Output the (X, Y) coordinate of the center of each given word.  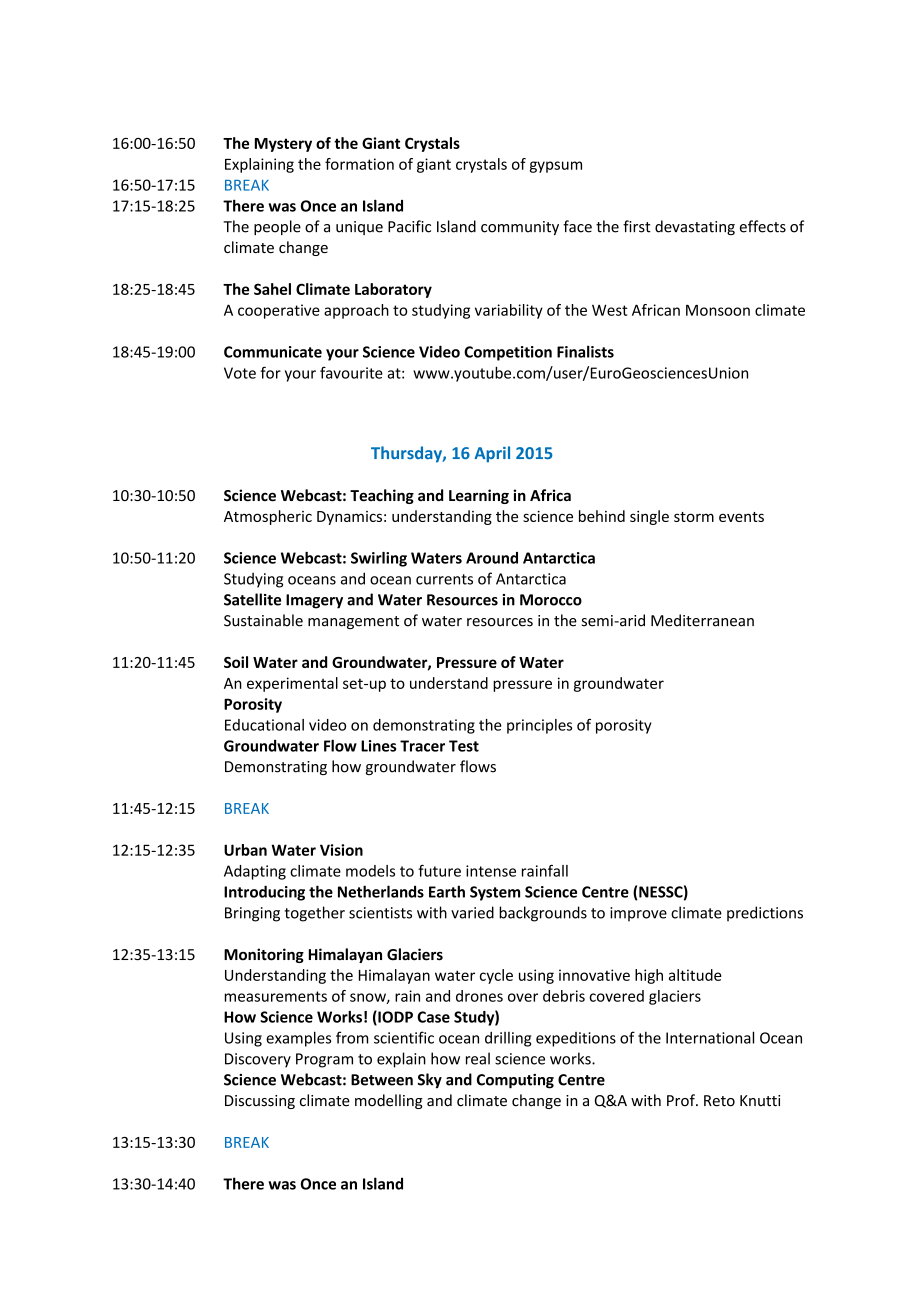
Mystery (283, 145)
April (492, 454)
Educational (264, 725)
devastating (695, 227)
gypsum (556, 167)
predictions (765, 914)
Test (464, 746)
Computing (515, 1081)
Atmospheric (268, 517)
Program (324, 1060)
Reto (719, 1101)
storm (694, 517)
